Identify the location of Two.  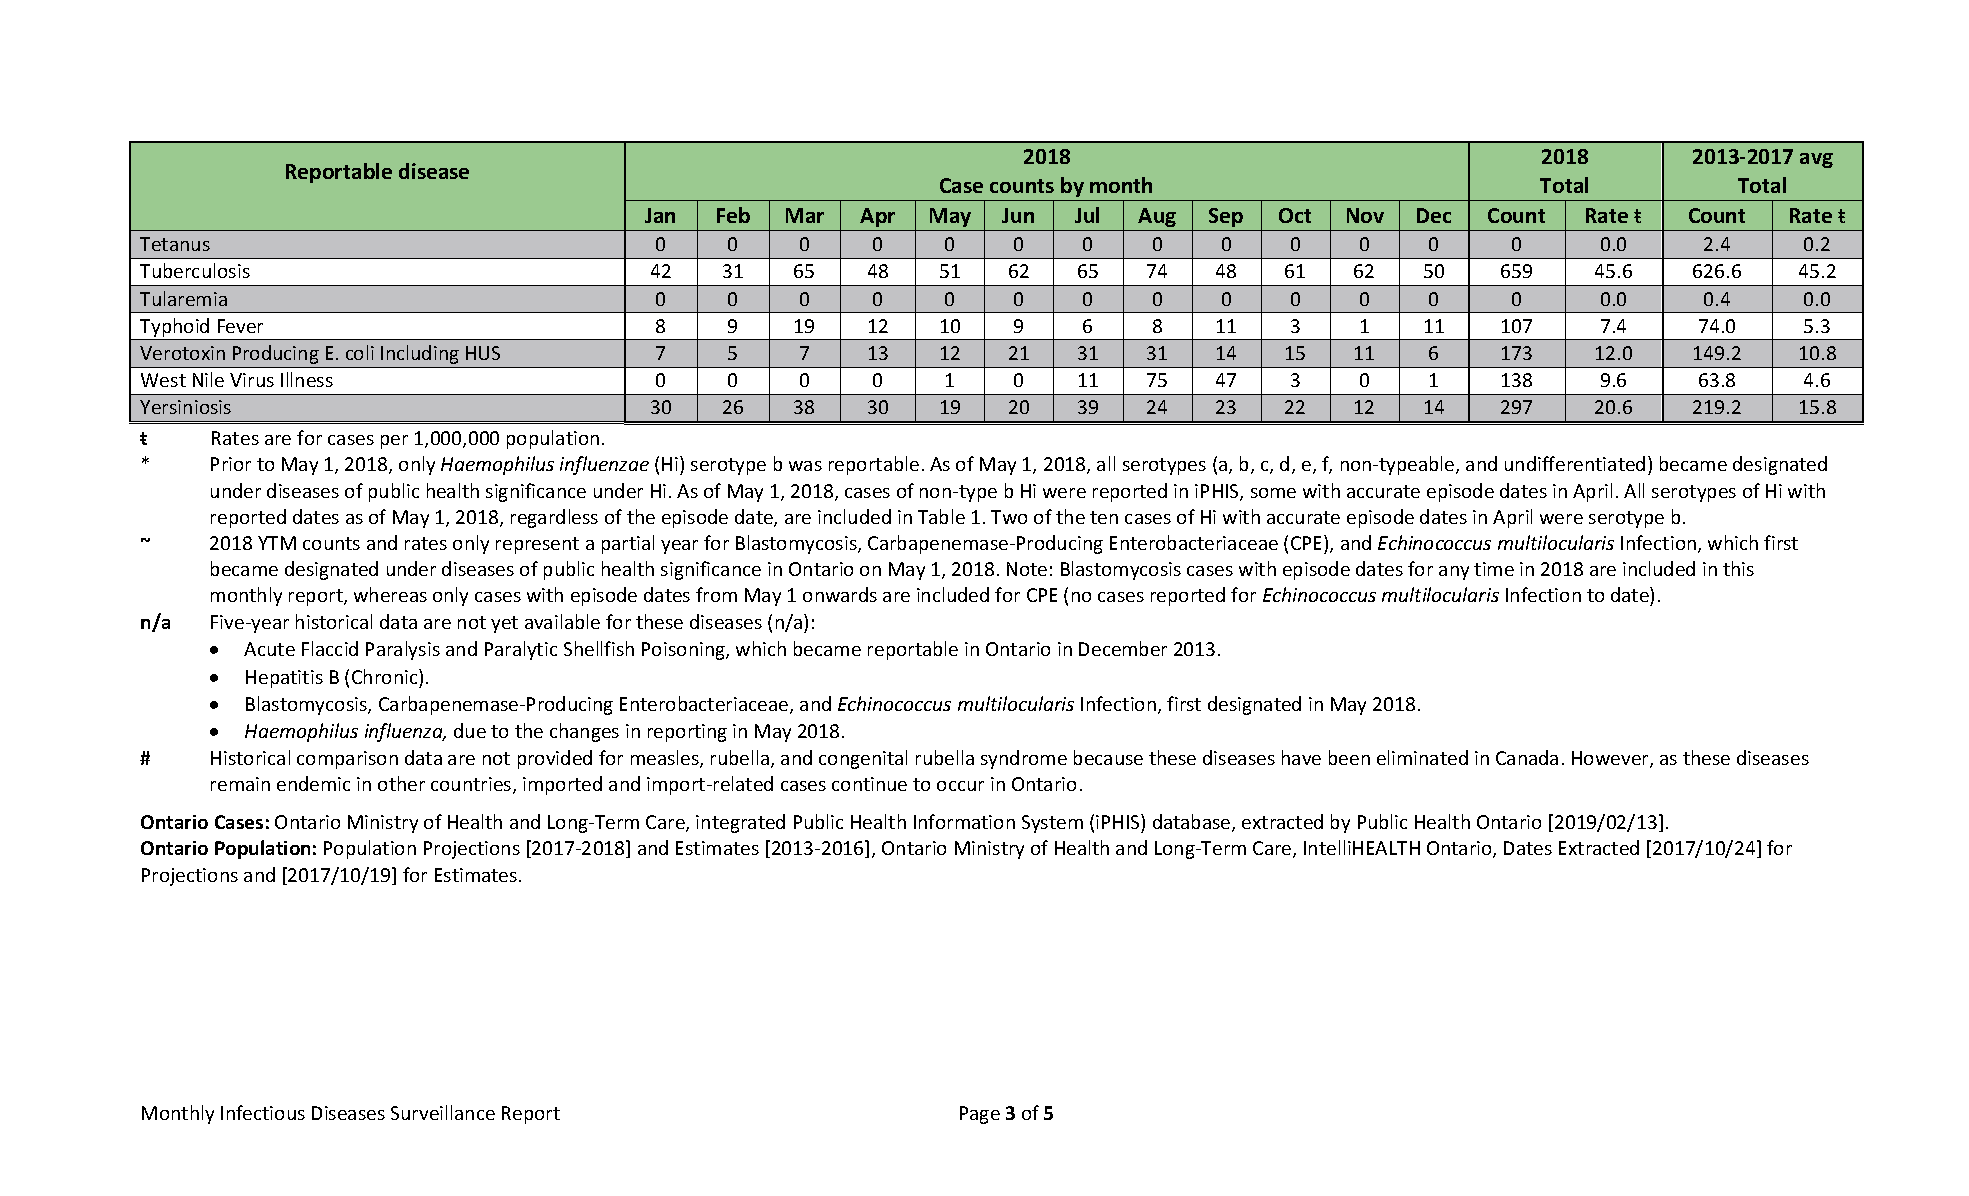
(1009, 517).
